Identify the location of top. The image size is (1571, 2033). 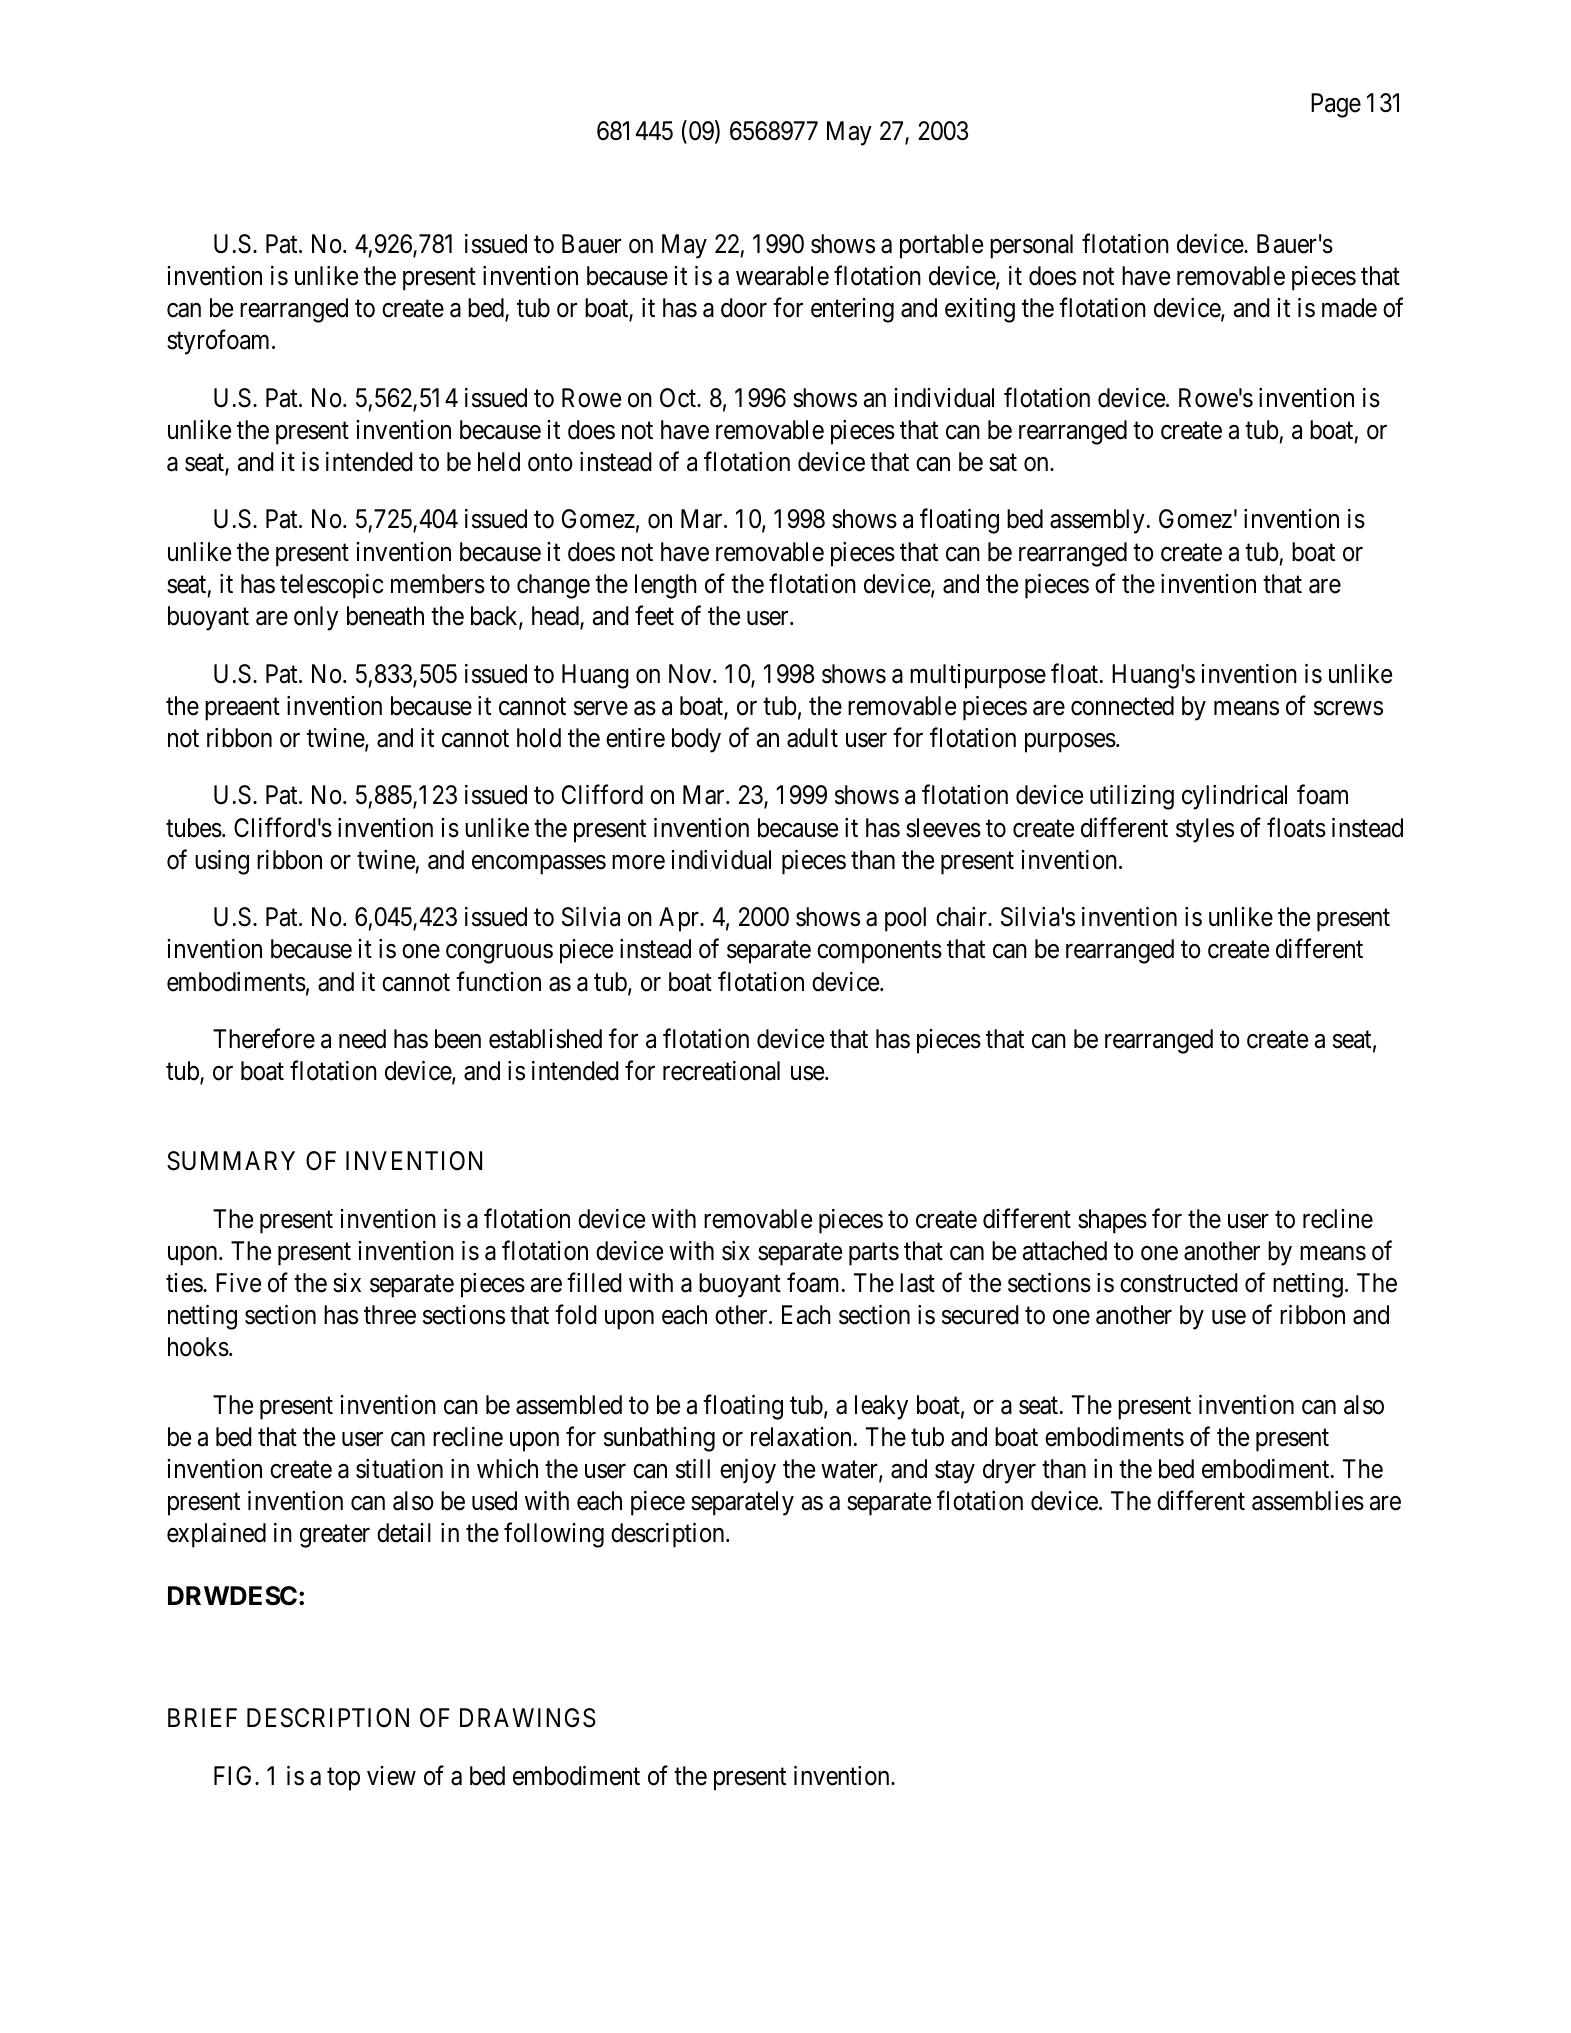
(343, 1779).
